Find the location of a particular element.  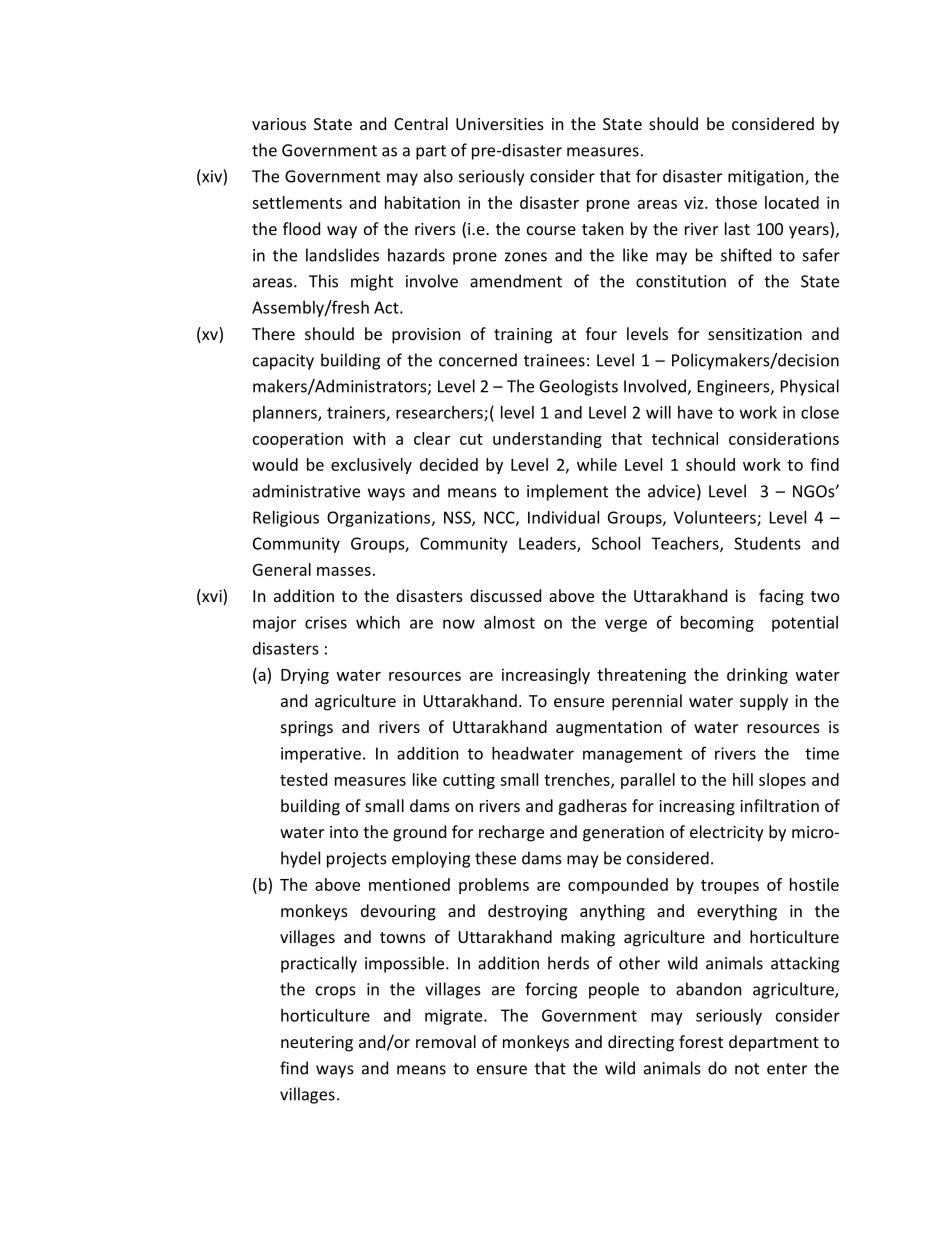

migrate is located at coordinates (455, 1017).
